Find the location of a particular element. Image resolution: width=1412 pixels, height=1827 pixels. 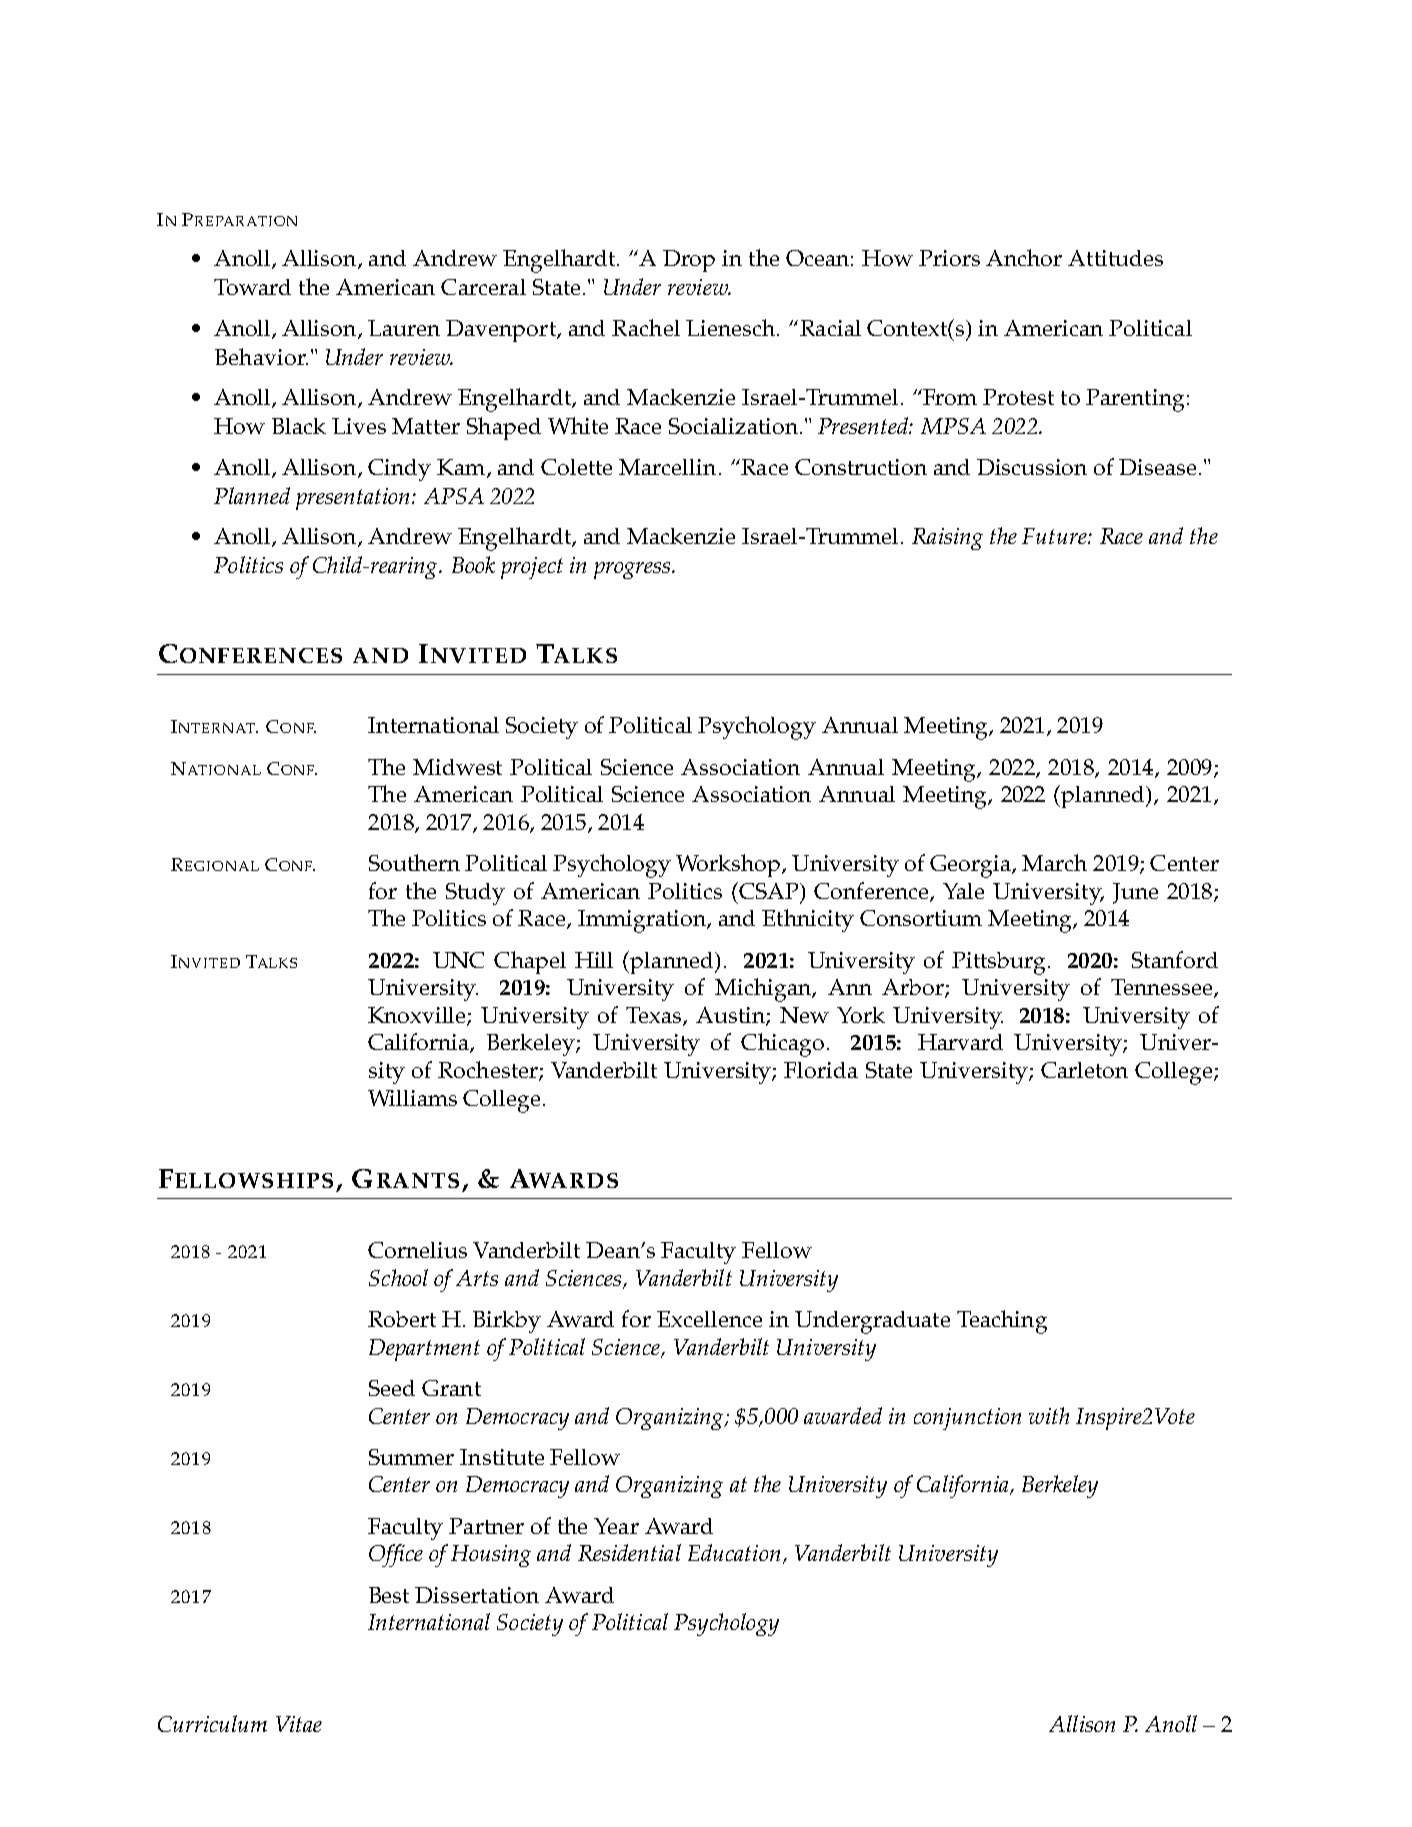

Attitudes is located at coordinates (1115, 258).
